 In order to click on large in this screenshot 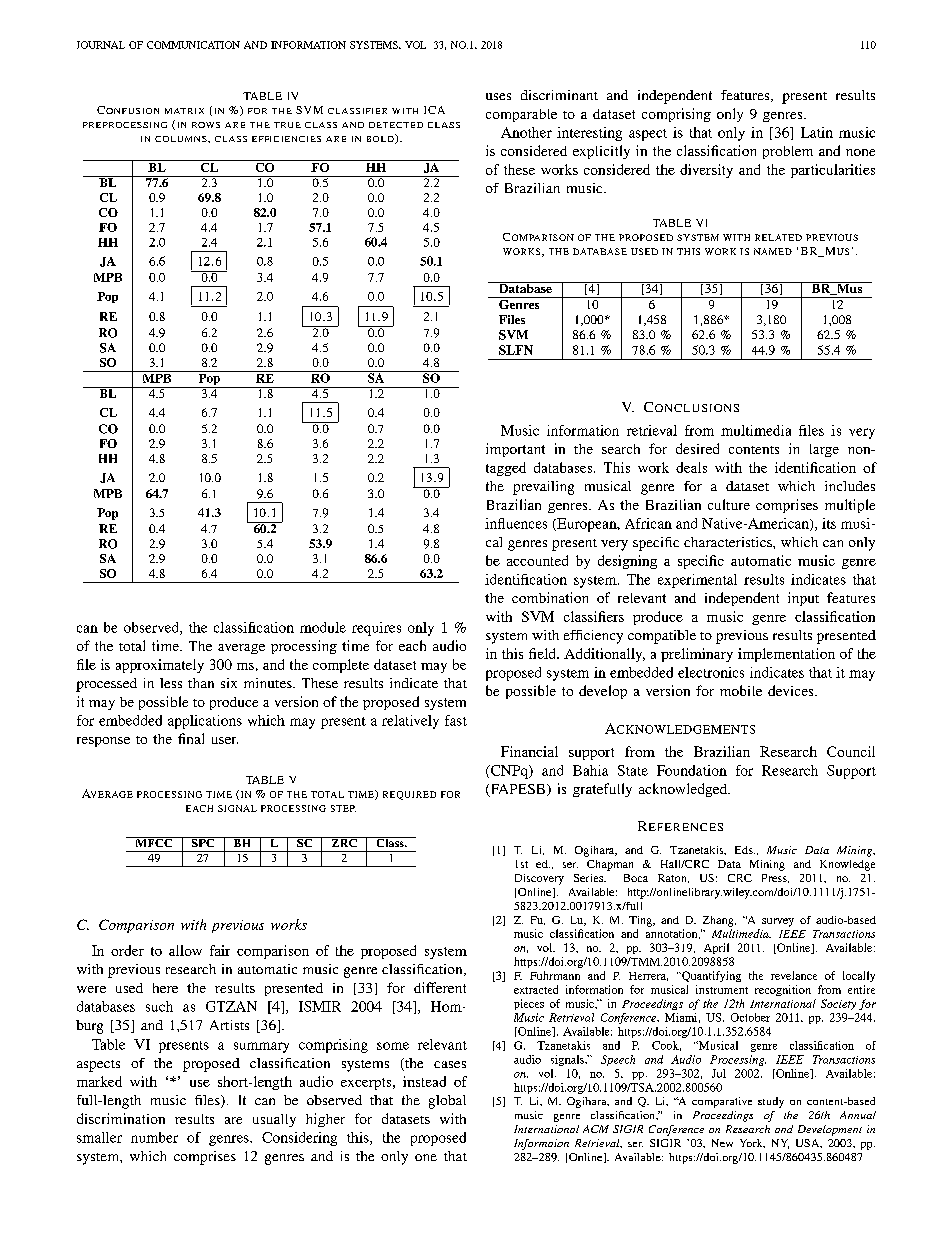, I will do `click(824, 450)`.
